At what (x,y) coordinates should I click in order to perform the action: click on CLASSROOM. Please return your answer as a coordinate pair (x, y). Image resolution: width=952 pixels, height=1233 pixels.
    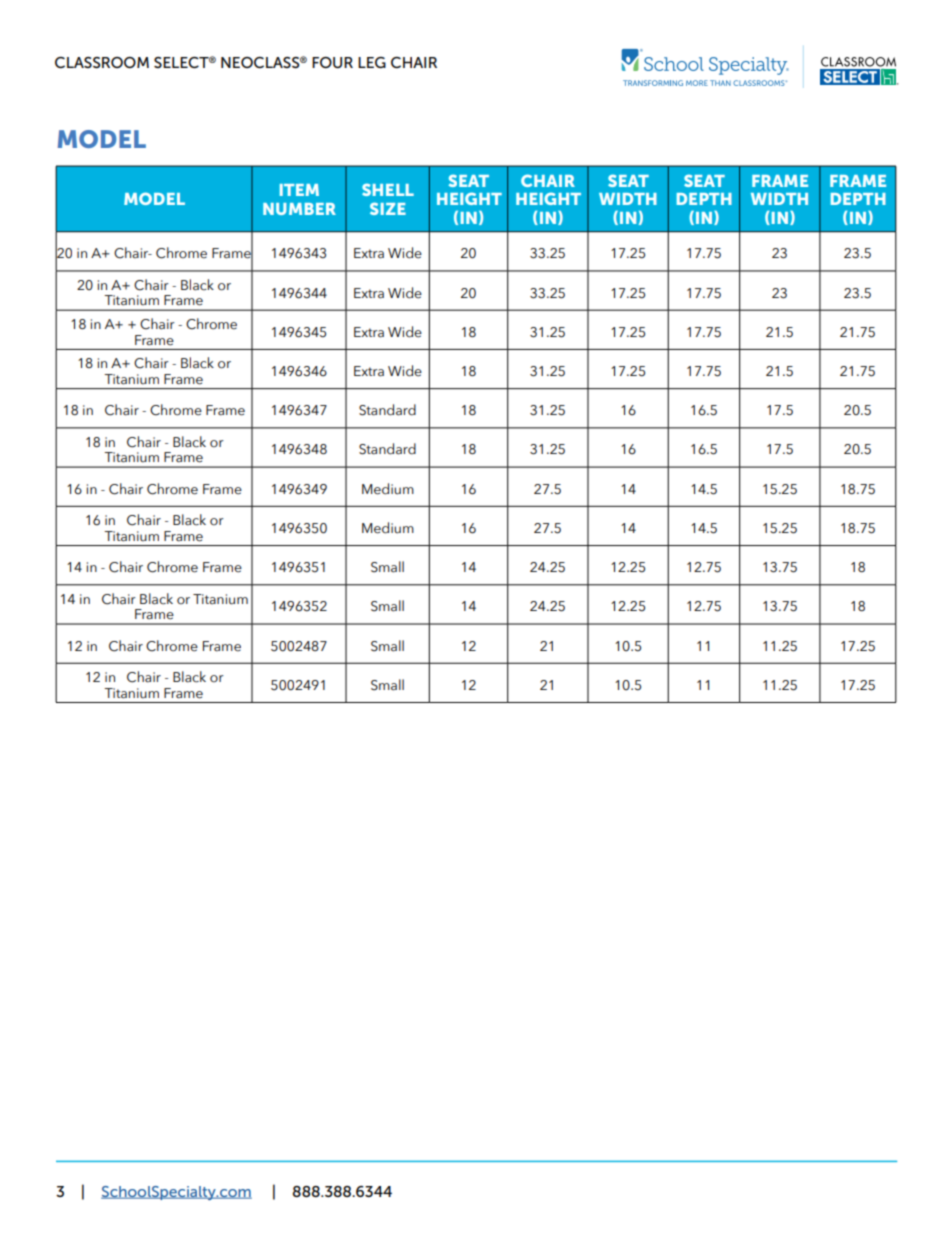
    Looking at the image, I should click on (102, 62).
